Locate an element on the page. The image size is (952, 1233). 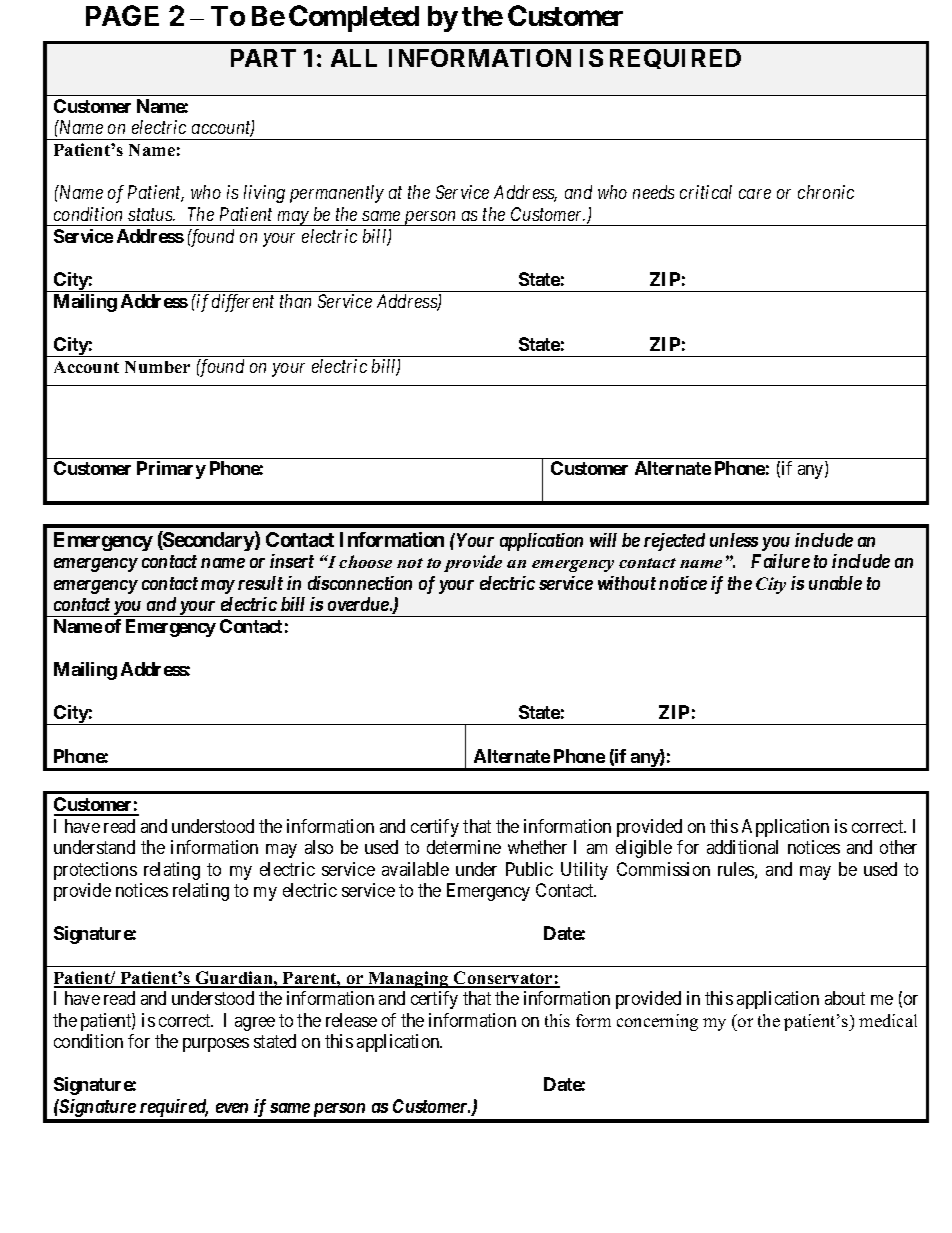
Failure is located at coordinates (780, 561).
